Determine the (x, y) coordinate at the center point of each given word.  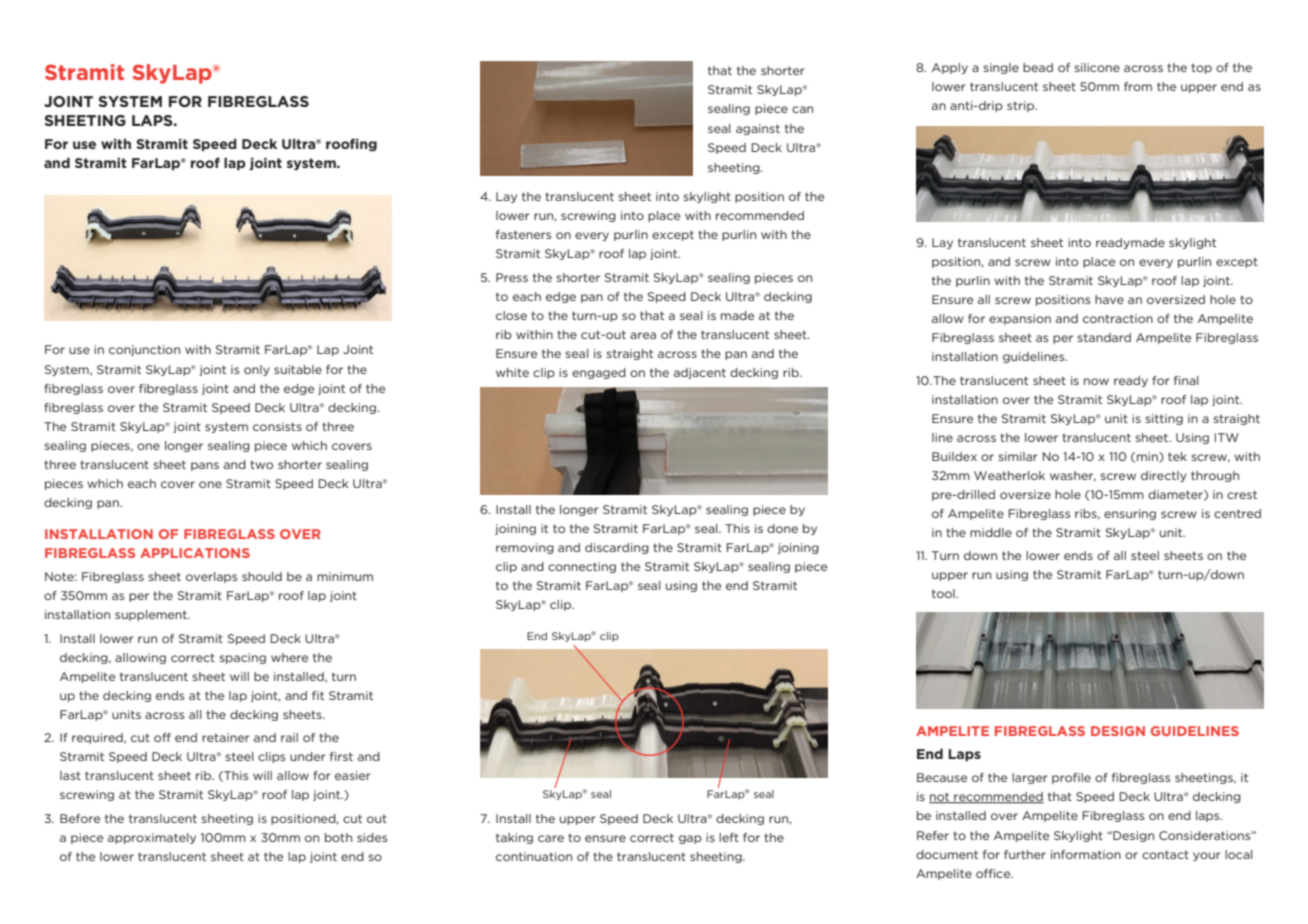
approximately (152, 838)
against (758, 129)
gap (690, 839)
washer (1073, 476)
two (261, 464)
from (1138, 86)
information (1086, 854)
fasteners (524, 234)
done (782, 528)
